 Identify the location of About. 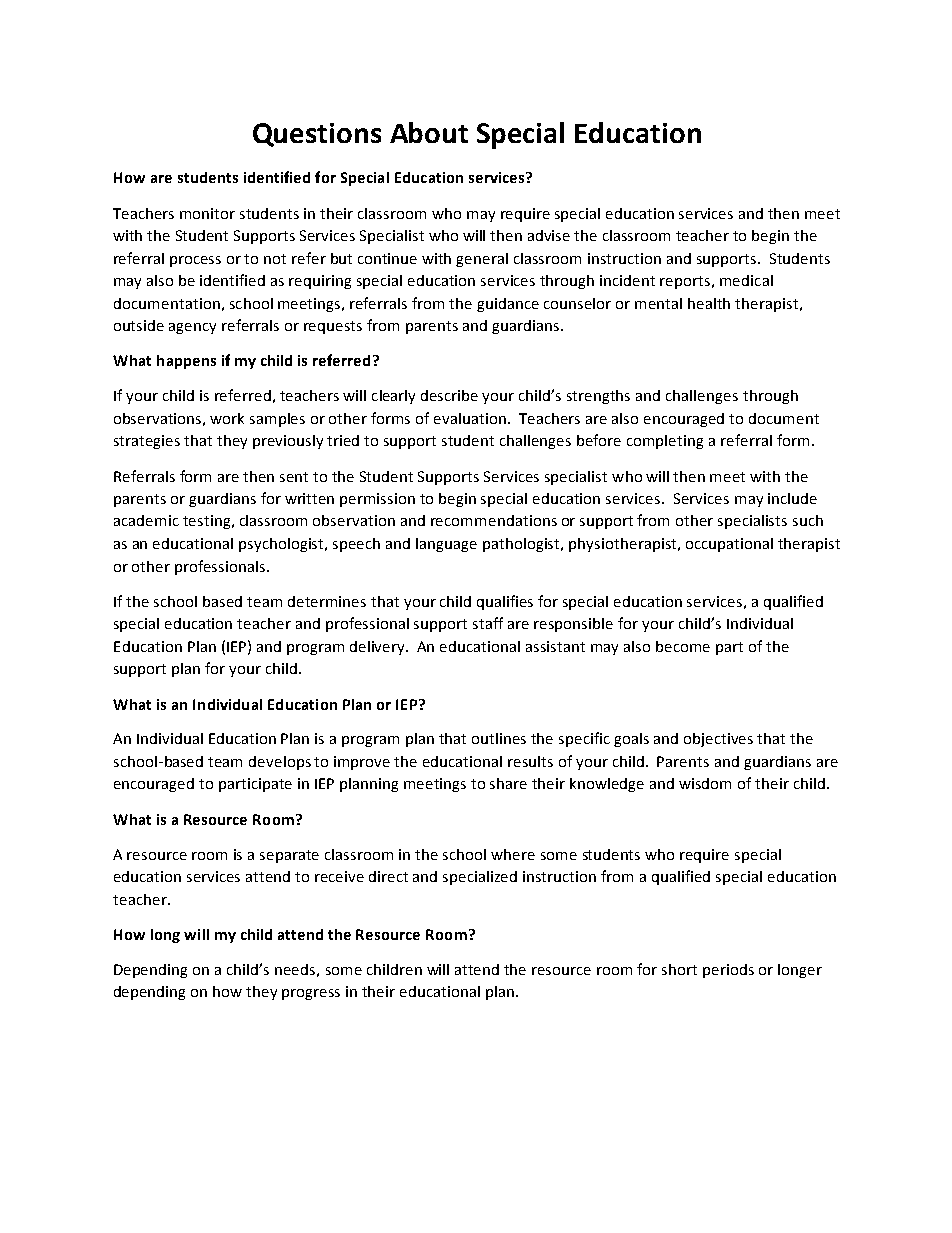
(429, 132).
